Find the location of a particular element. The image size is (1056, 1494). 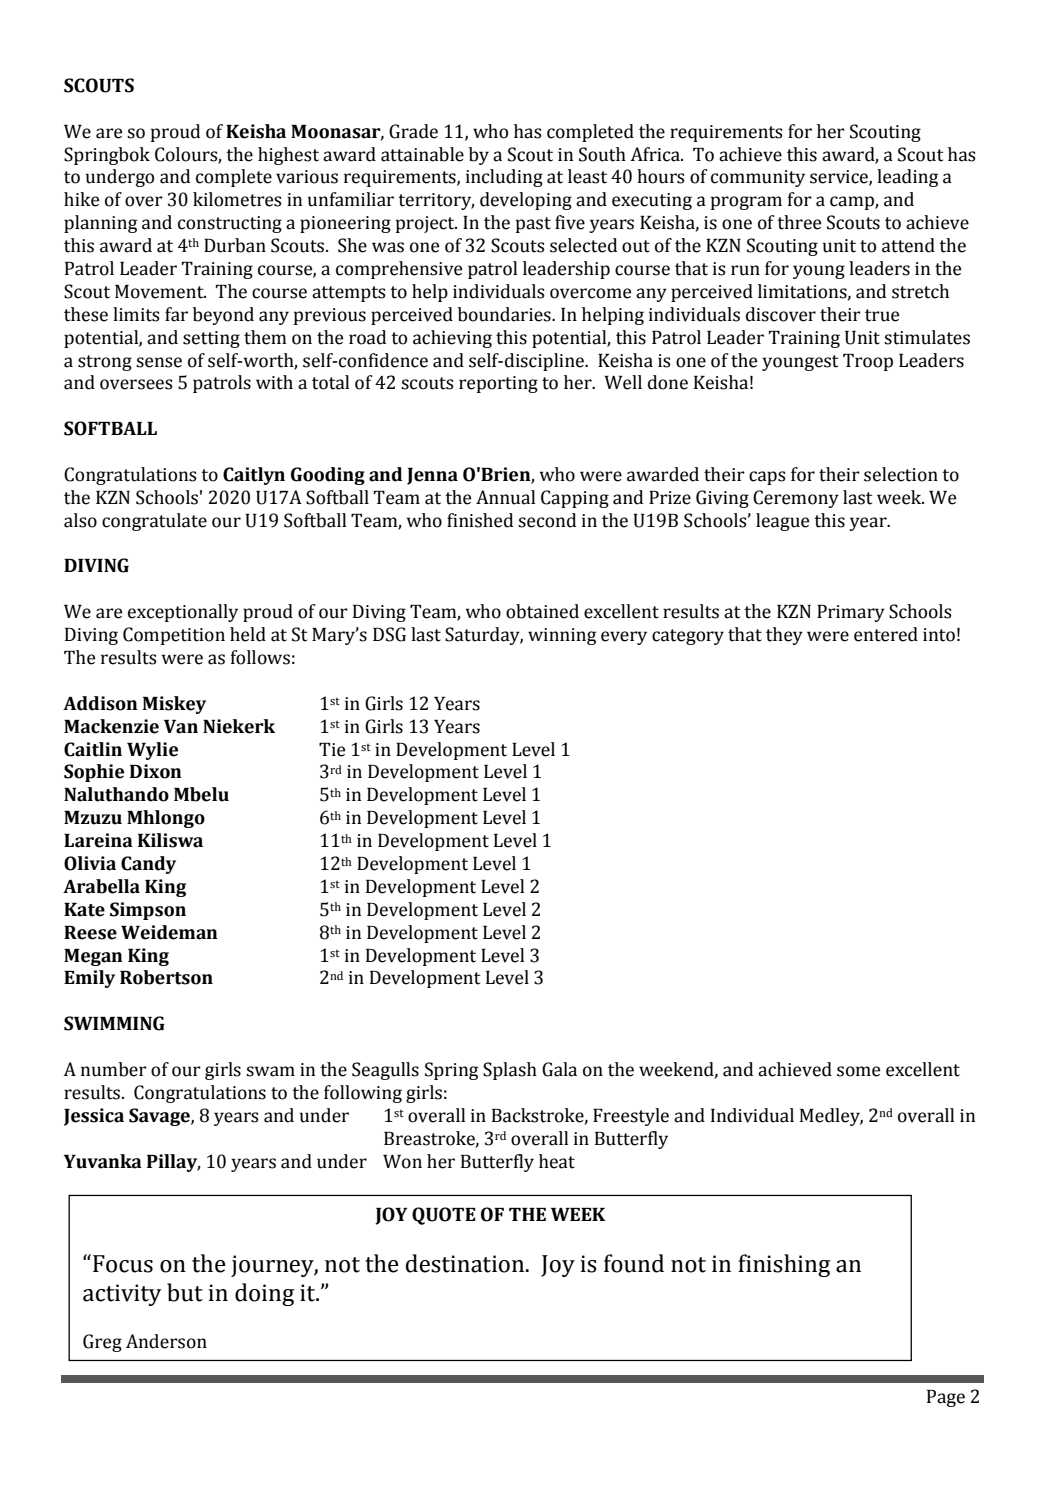

Dixon is located at coordinates (156, 771).
